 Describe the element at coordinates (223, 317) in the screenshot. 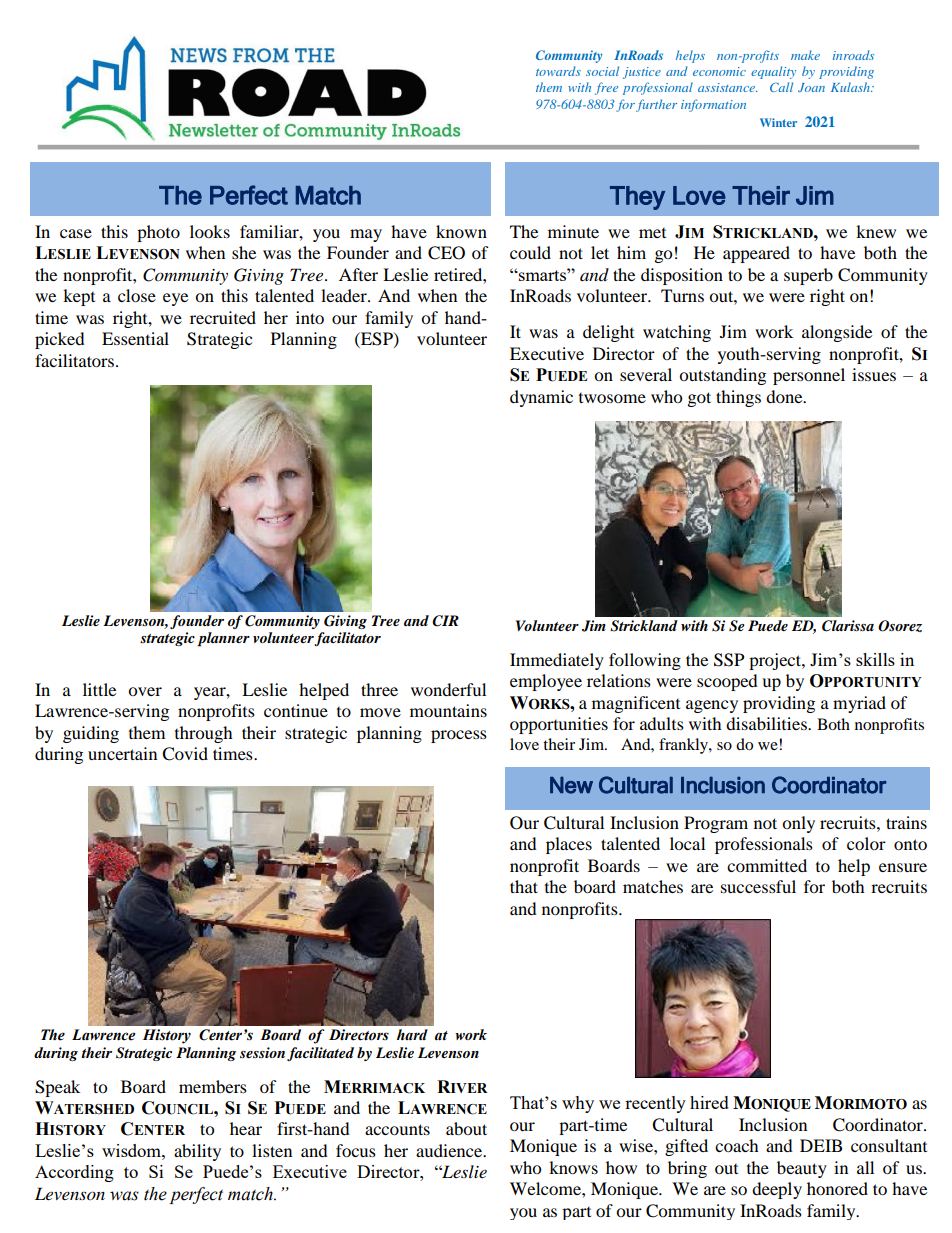

I see `recruited` at that location.
